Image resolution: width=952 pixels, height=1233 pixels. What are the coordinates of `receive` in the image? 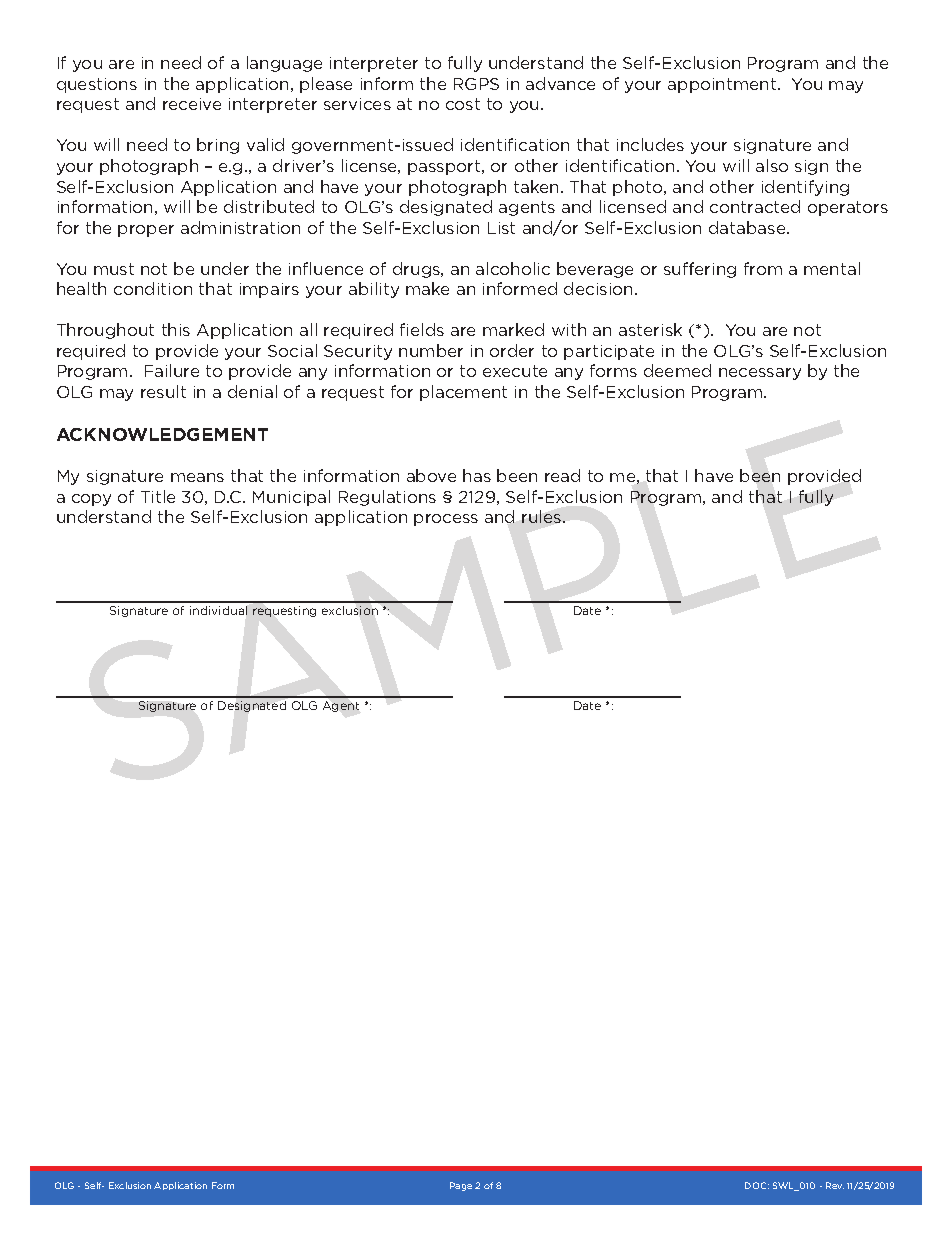 It's located at (192, 104).
